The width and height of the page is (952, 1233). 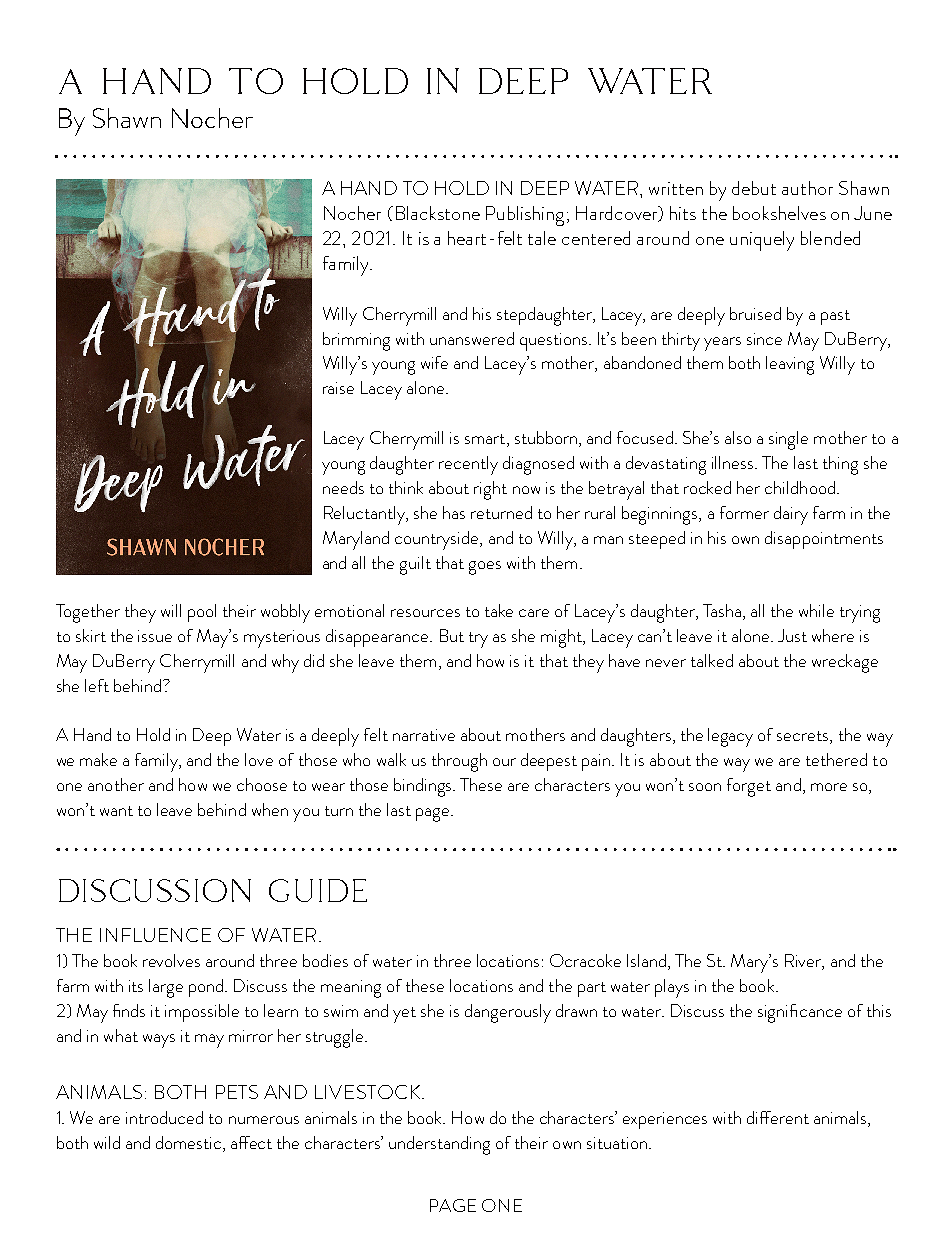 I want to click on introduced, so click(x=164, y=1117).
